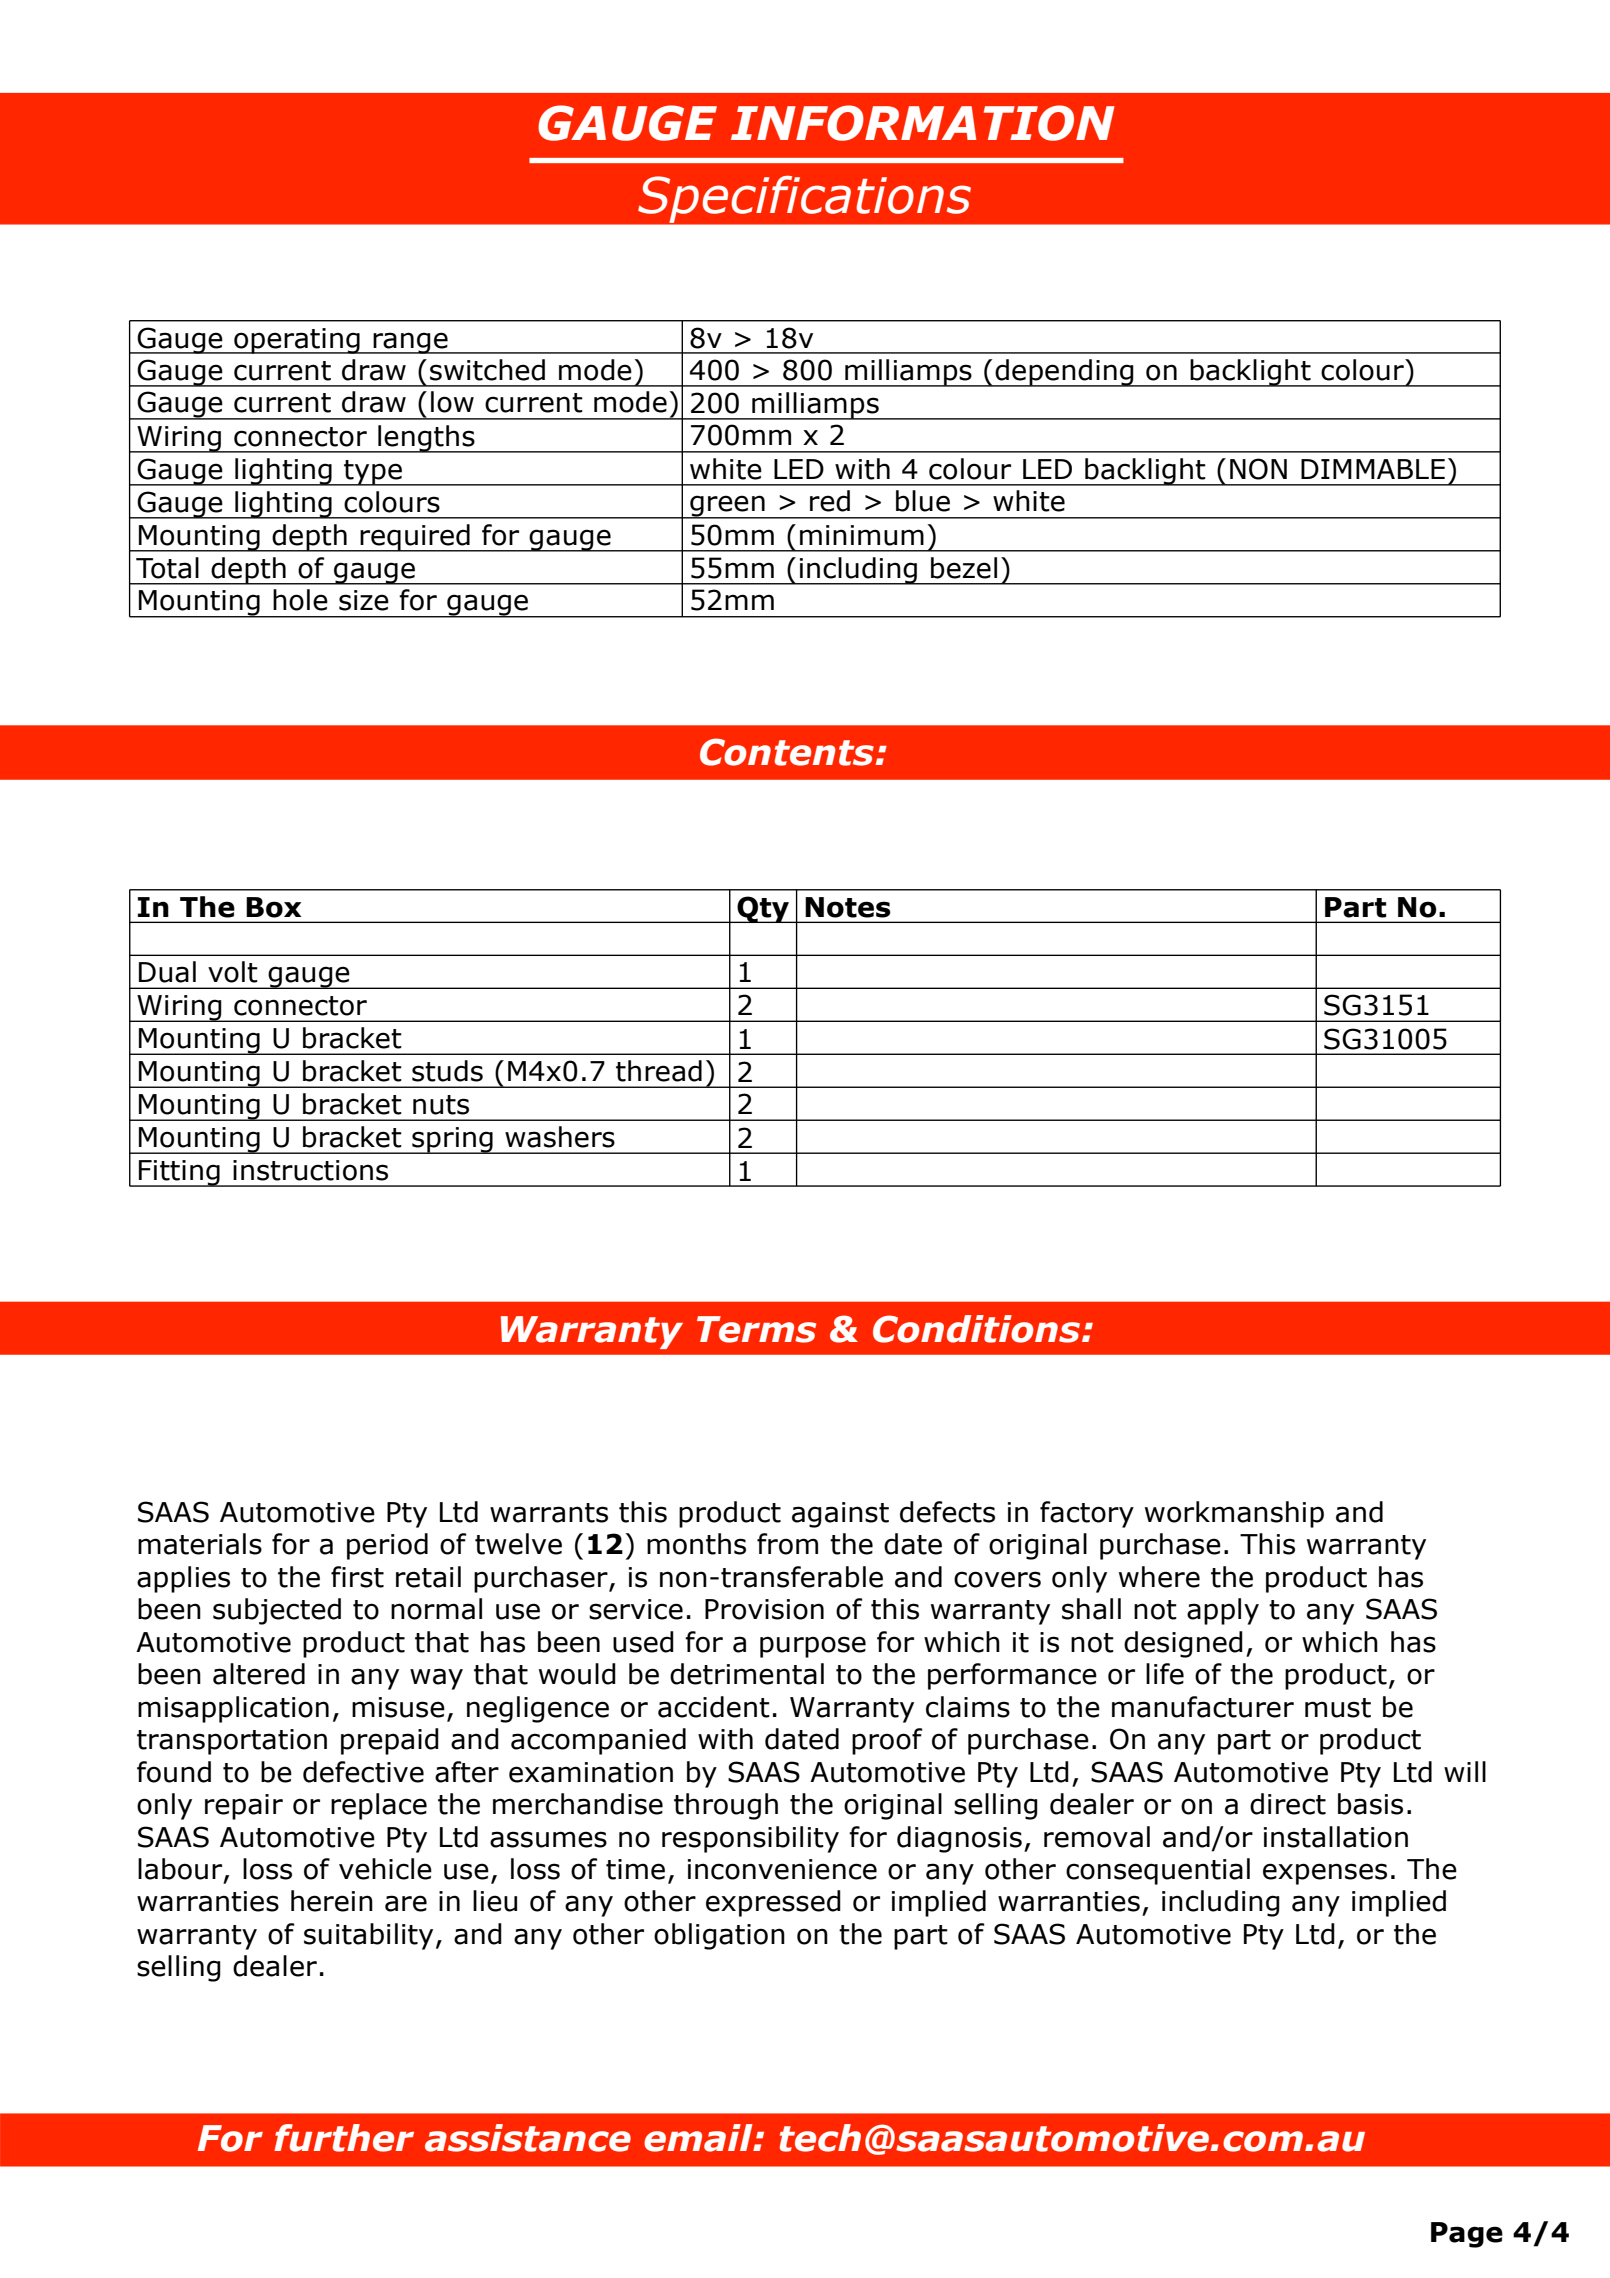 The height and width of the image is (2278, 1610). I want to click on operating, so click(297, 341).
